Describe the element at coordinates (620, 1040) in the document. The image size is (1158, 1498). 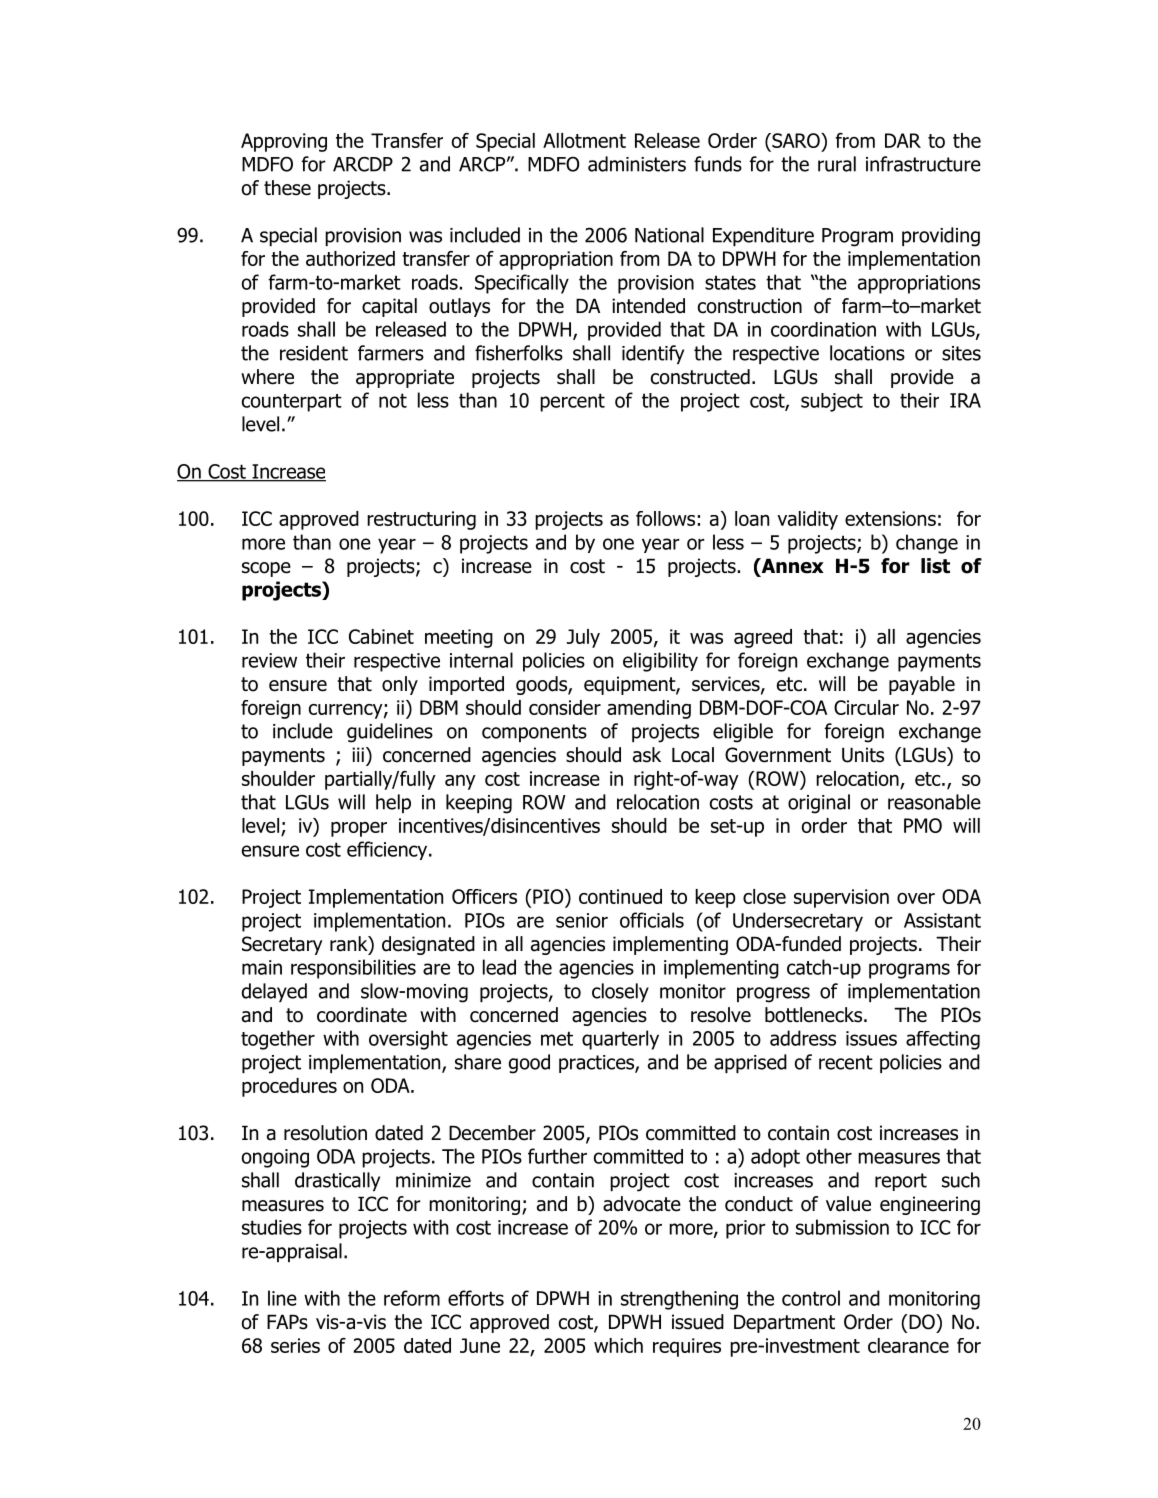
I see `quarterly` at that location.
